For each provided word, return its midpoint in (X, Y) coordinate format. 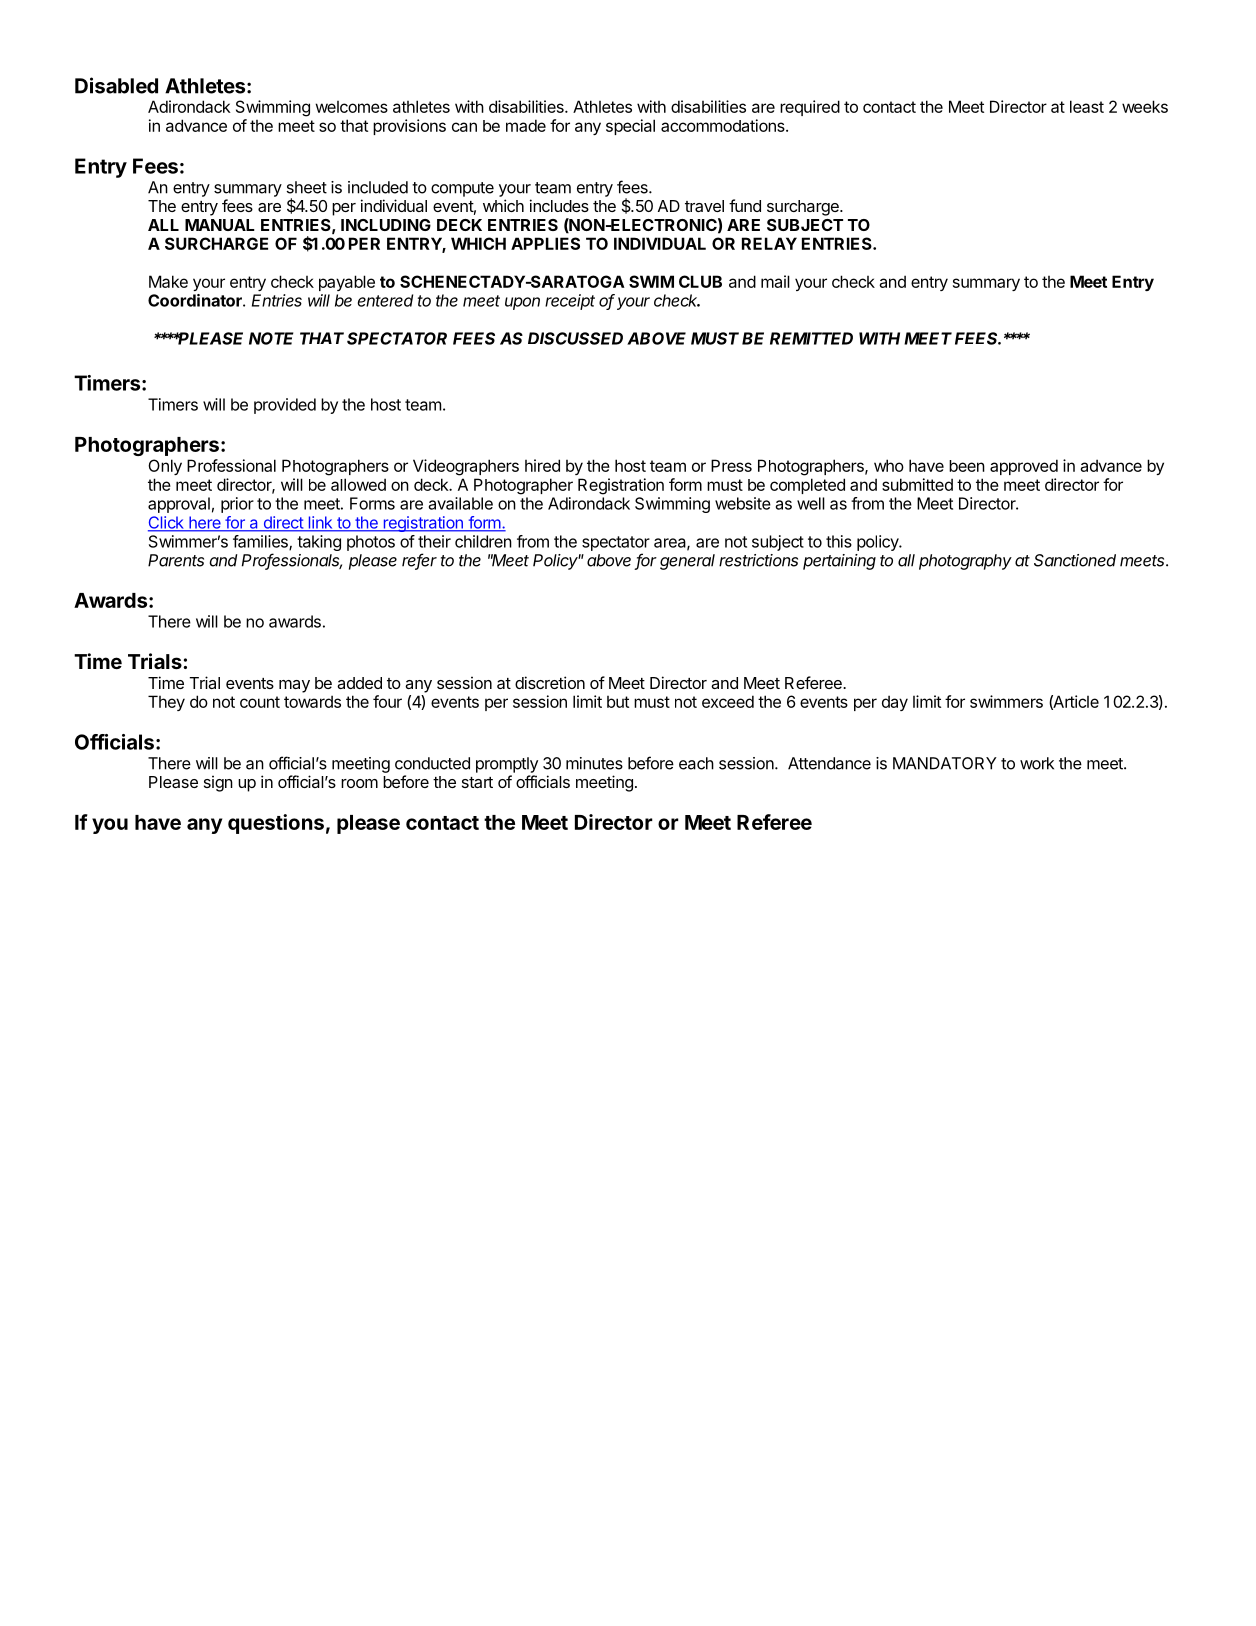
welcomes (351, 107)
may (294, 686)
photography (965, 562)
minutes (594, 763)
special (630, 127)
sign (218, 783)
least (1087, 106)
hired (542, 465)
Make (168, 281)
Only (165, 467)
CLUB (700, 281)
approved (1024, 467)
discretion (550, 682)
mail (775, 281)
